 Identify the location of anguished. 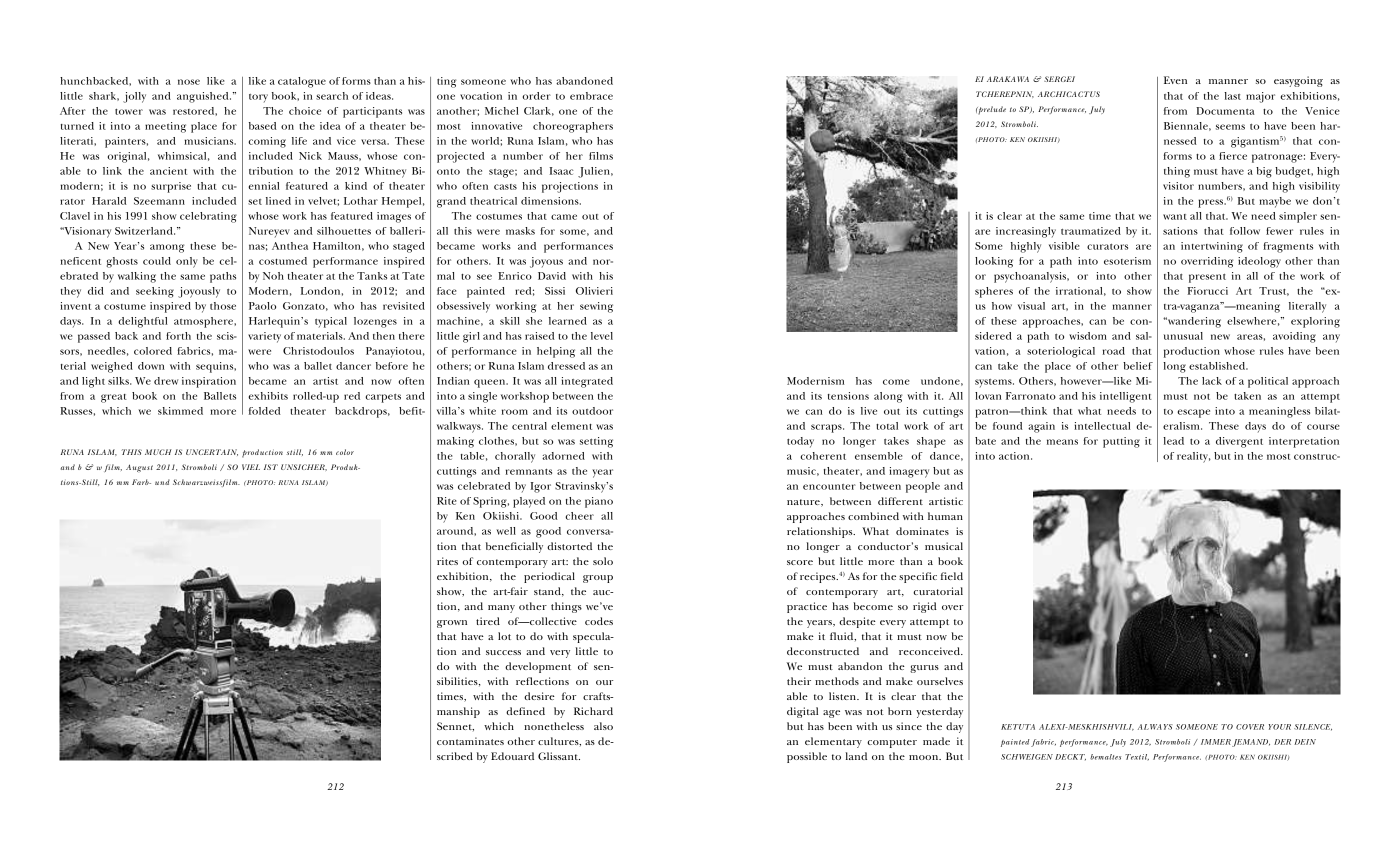
(204, 97).
